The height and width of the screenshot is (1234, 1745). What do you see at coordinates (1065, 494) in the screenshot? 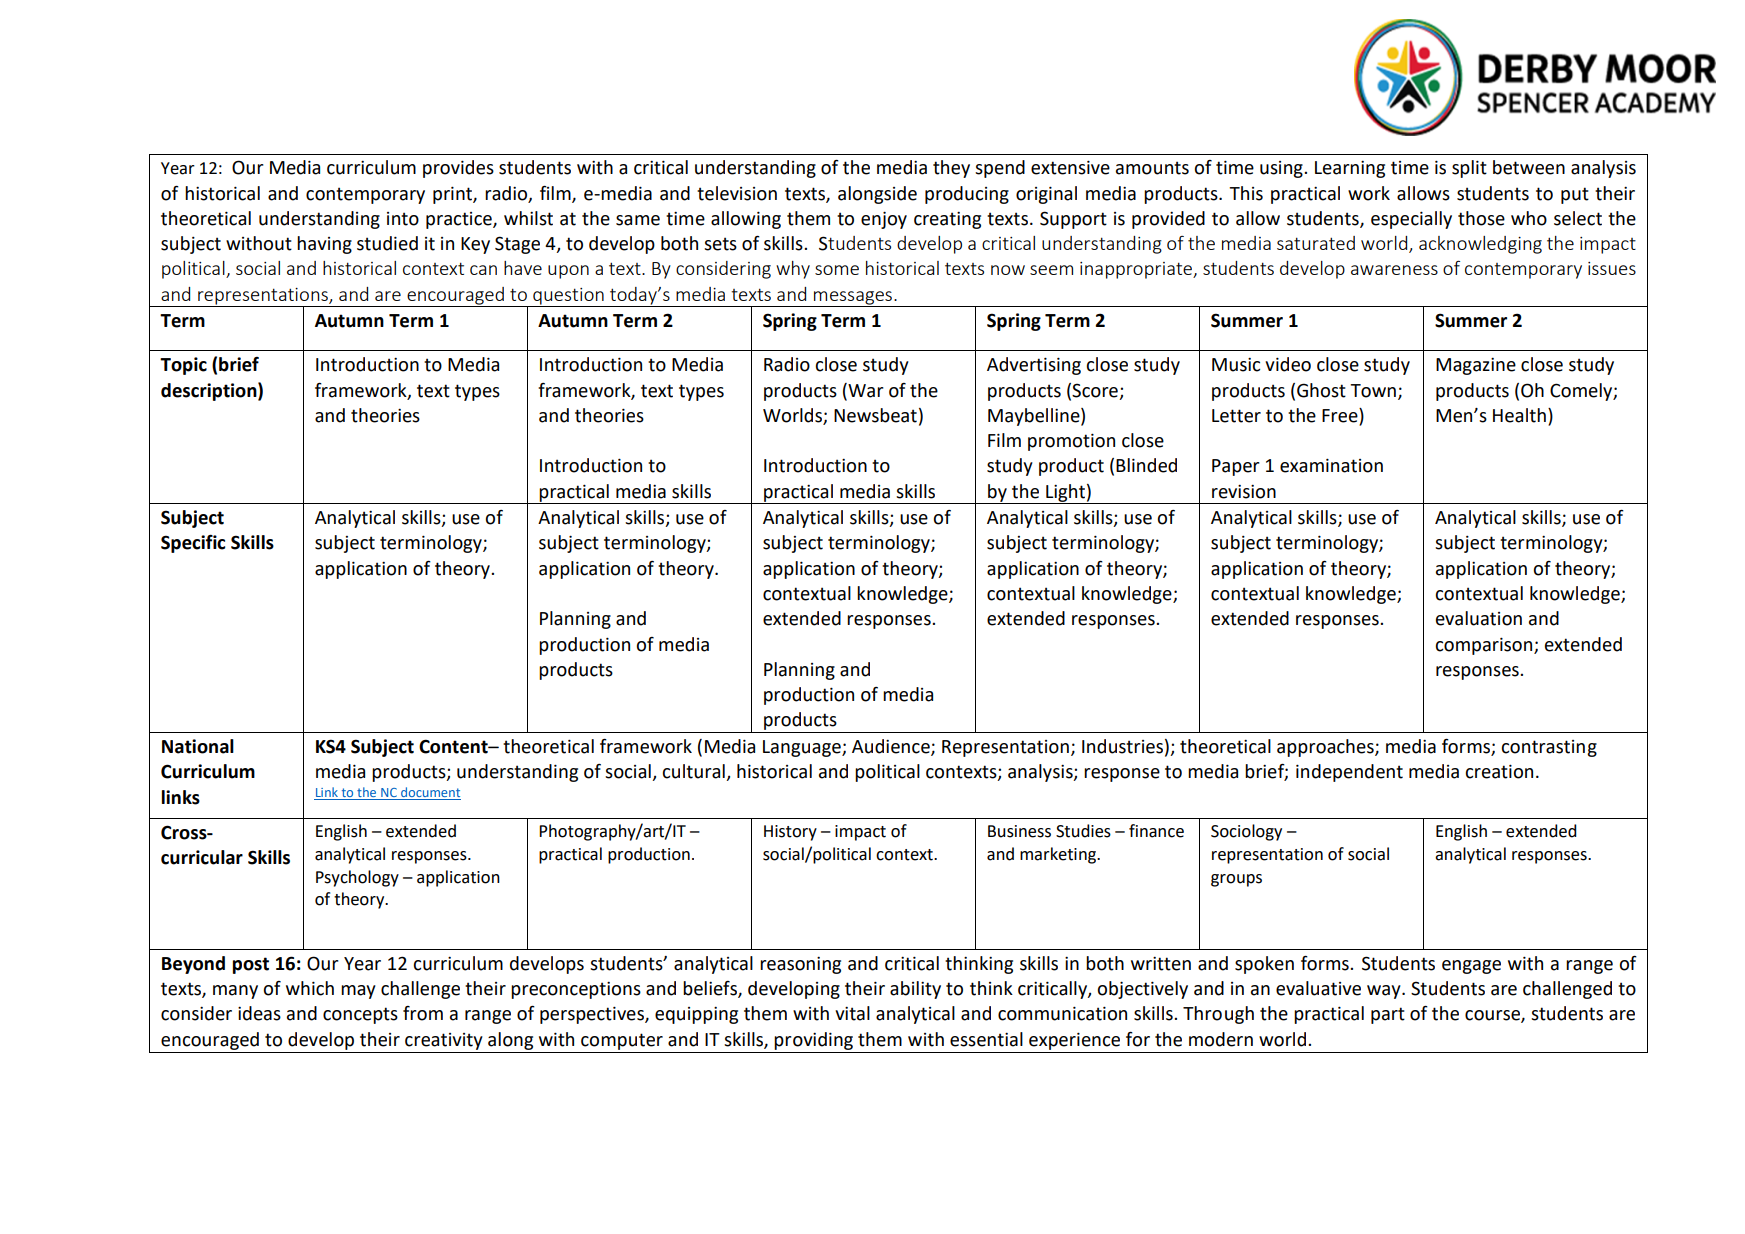
I see `Light` at bounding box center [1065, 494].
